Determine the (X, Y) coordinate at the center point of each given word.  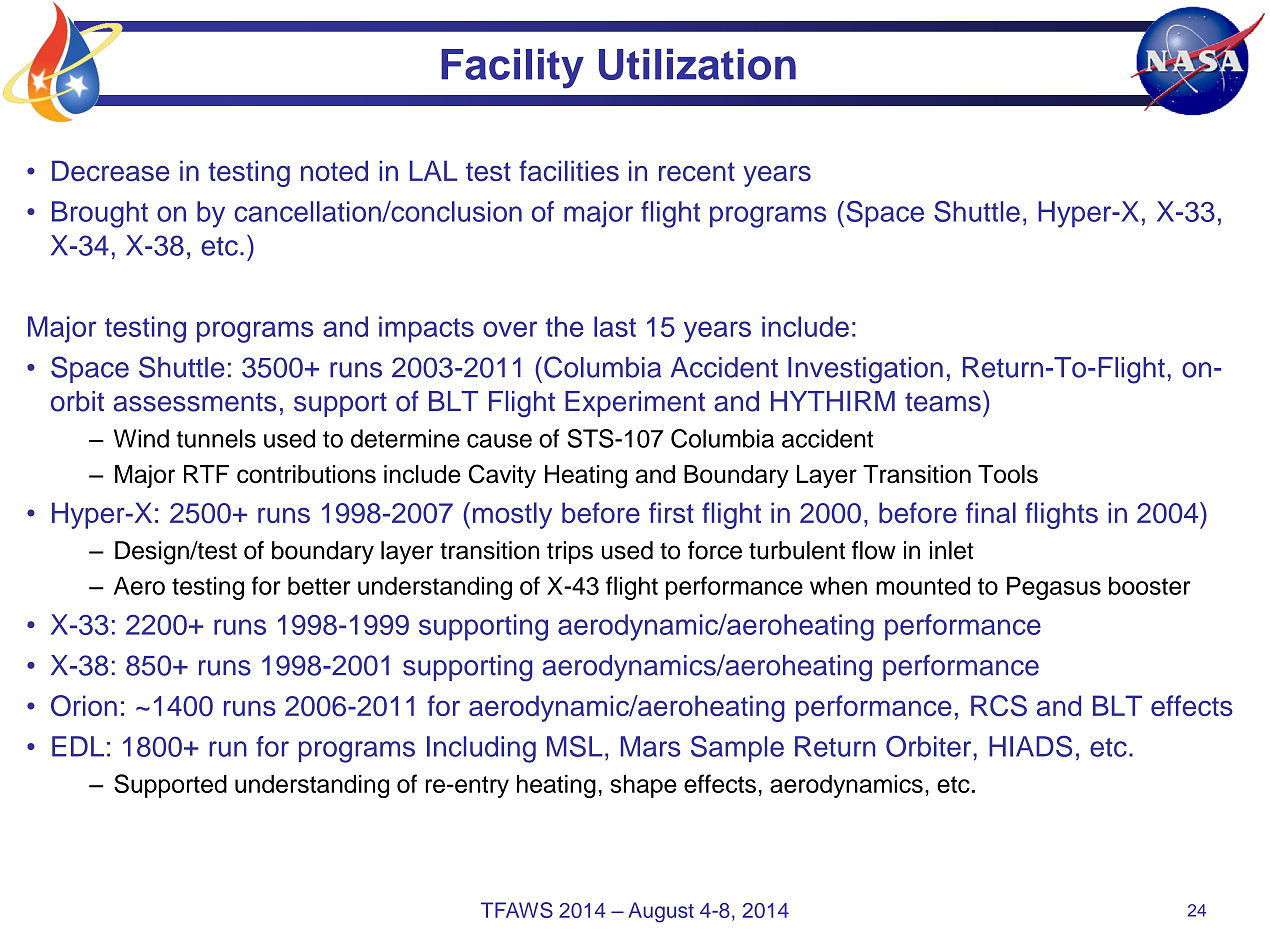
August (661, 912)
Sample (737, 748)
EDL (78, 746)
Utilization (697, 64)
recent (697, 172)
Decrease (110, 171)
